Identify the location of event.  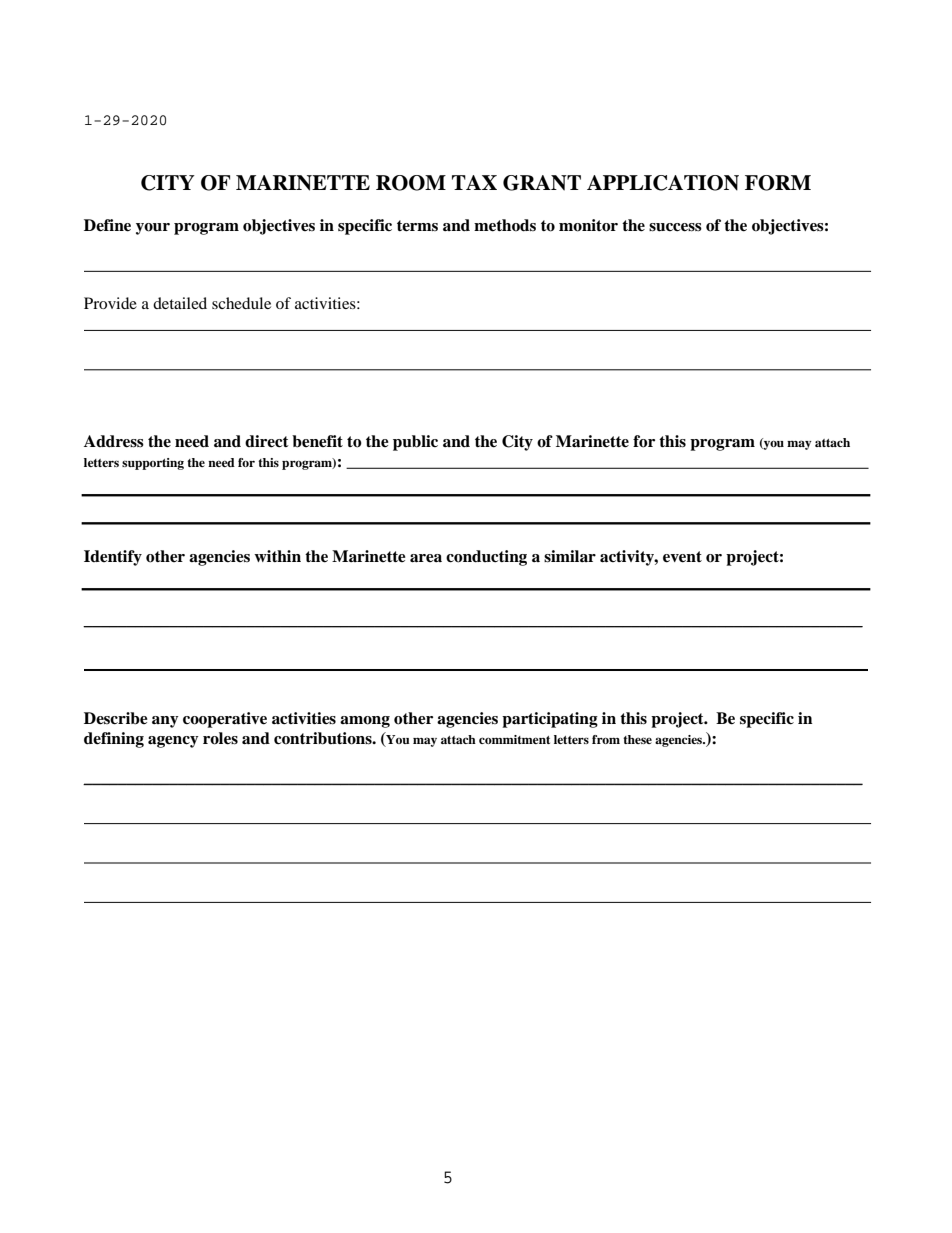
(682, 557).
